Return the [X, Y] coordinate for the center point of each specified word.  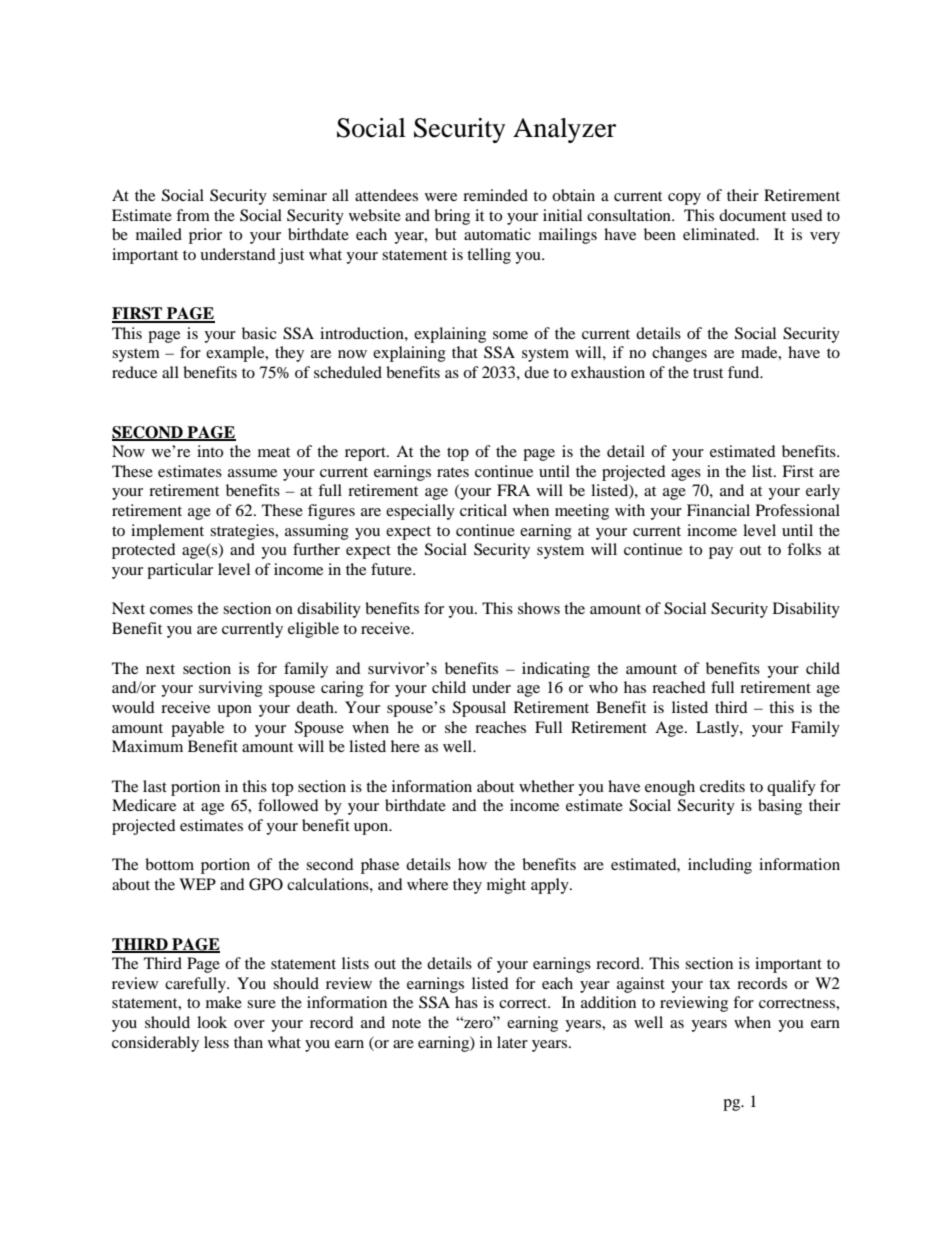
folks [804, 549]
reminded [495, 195]
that [465, 352]
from [193, 215]
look [212, 1022]
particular [180, 571]
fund [745, 372]
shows [539, 608]
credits [722, 786]
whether [546, 786]
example [236, 354]
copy [684, 199]
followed [288, 805]
